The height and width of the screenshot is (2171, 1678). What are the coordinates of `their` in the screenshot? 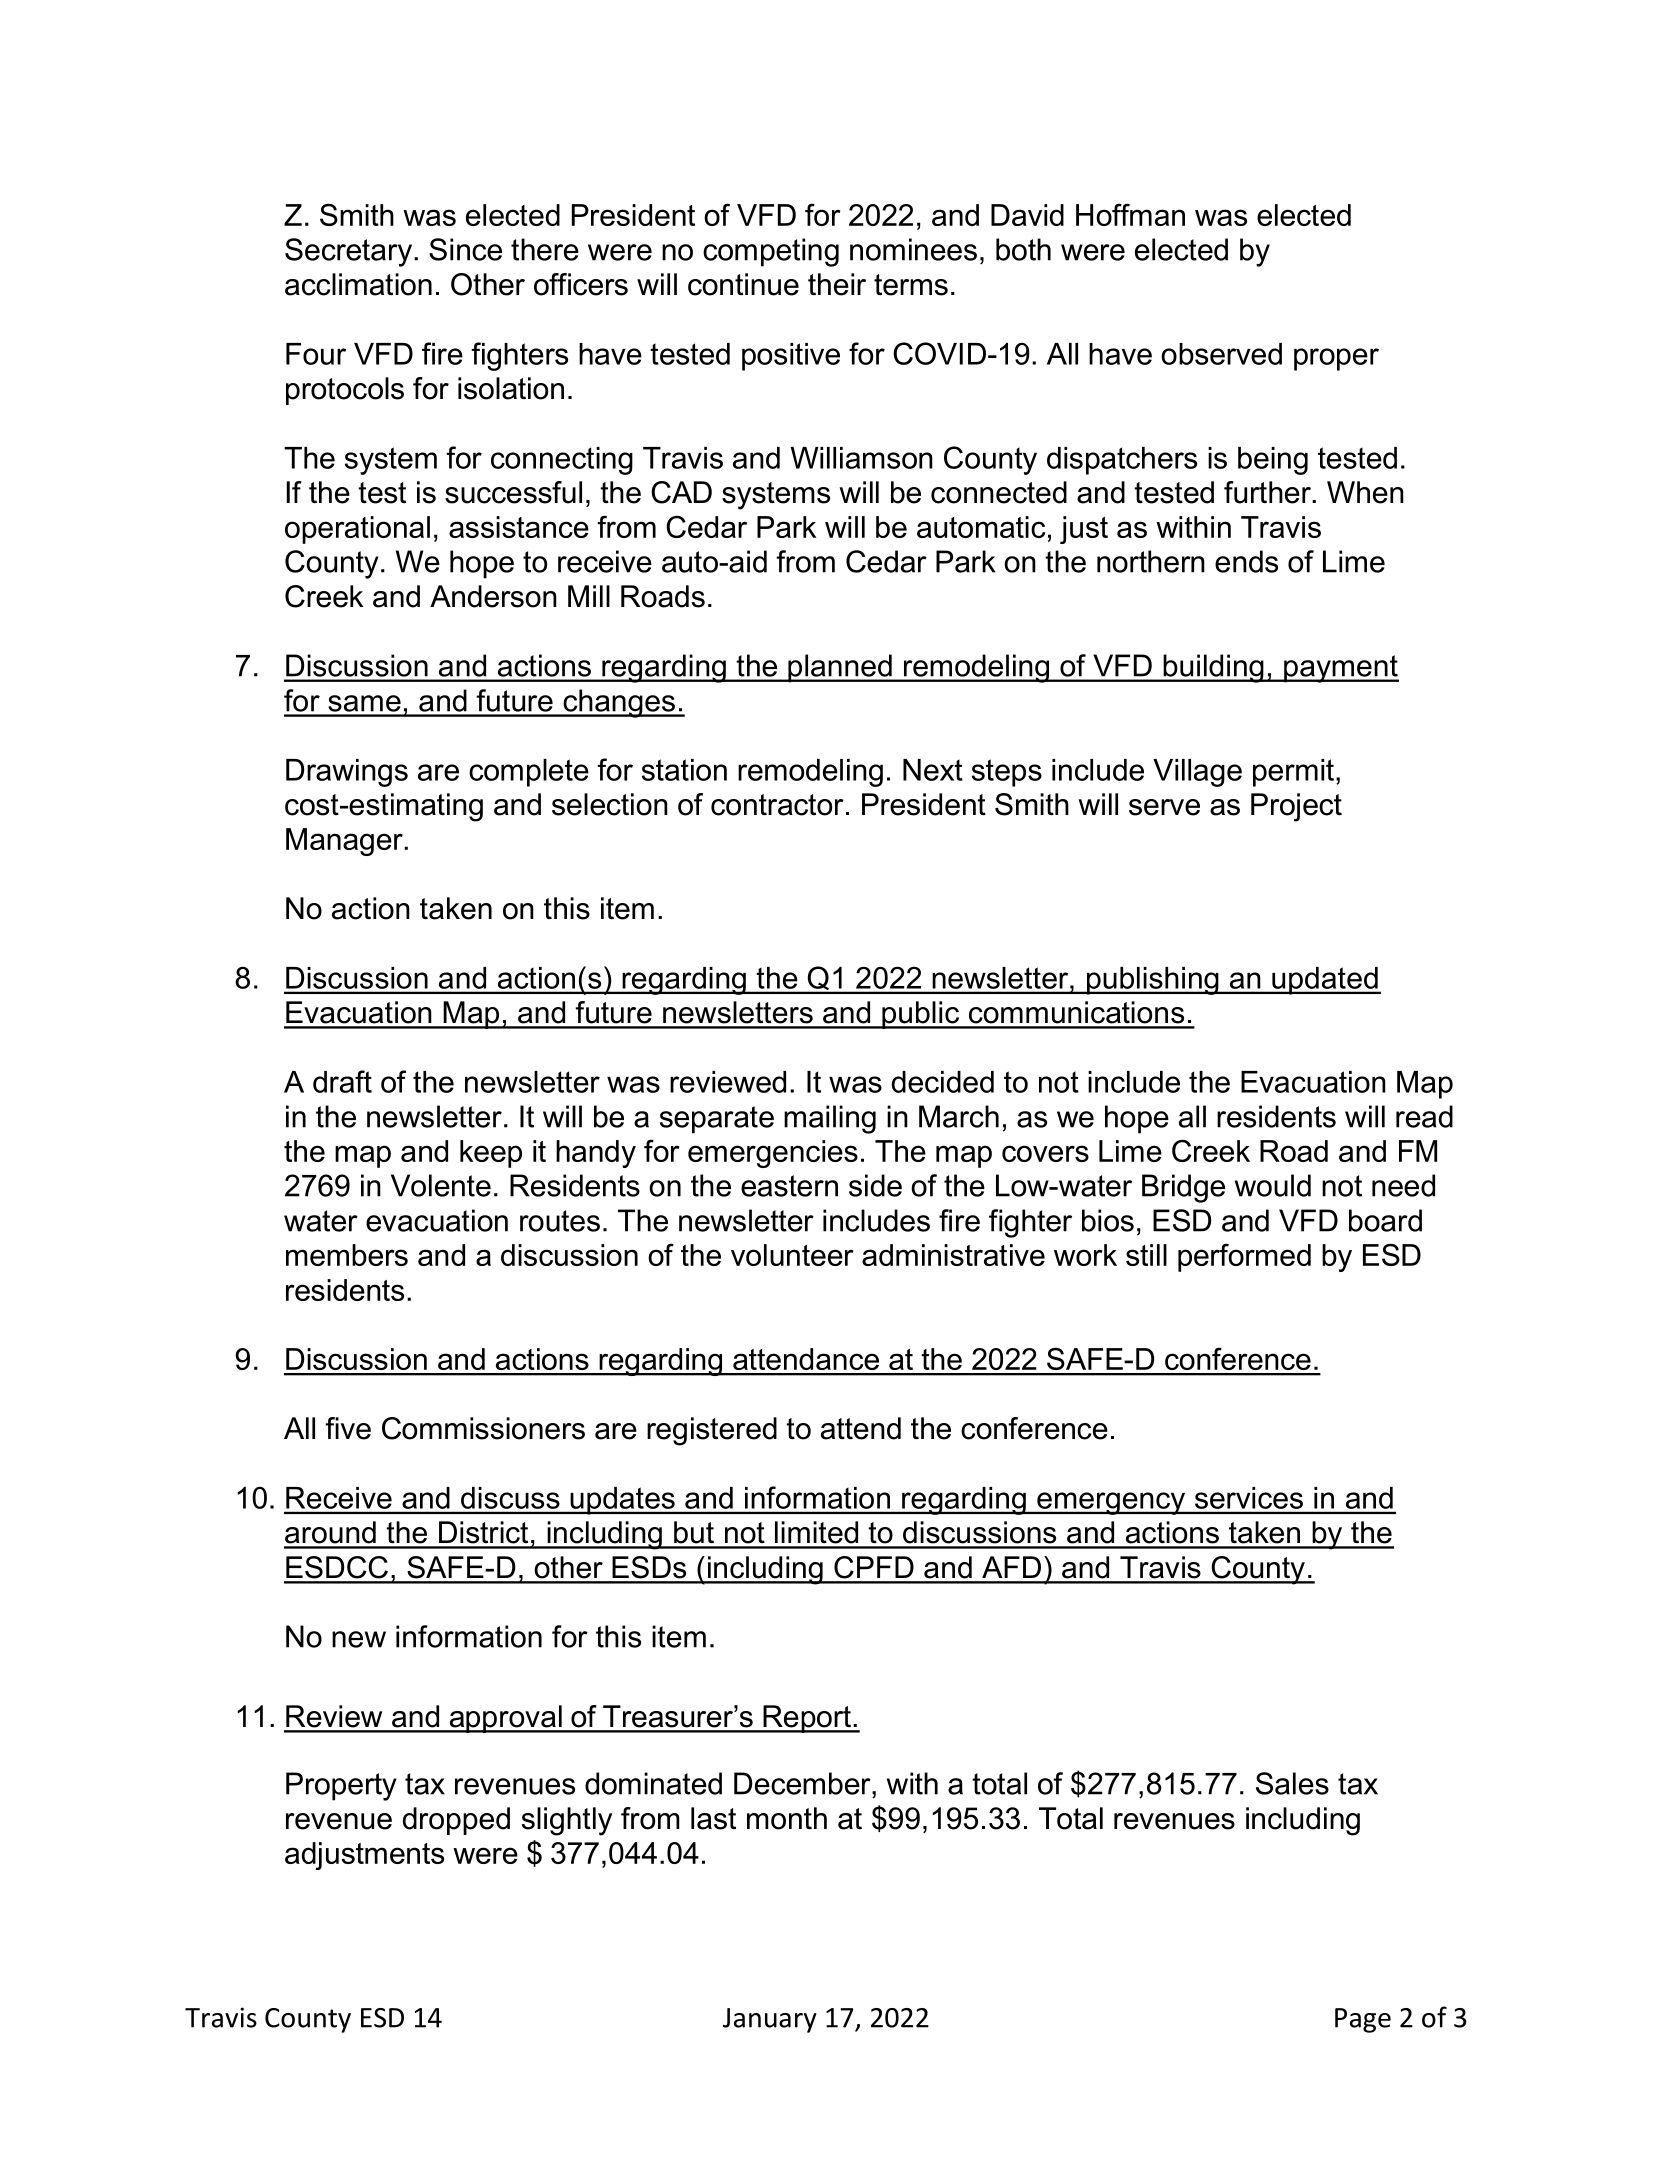 It's located at (837, 284).
